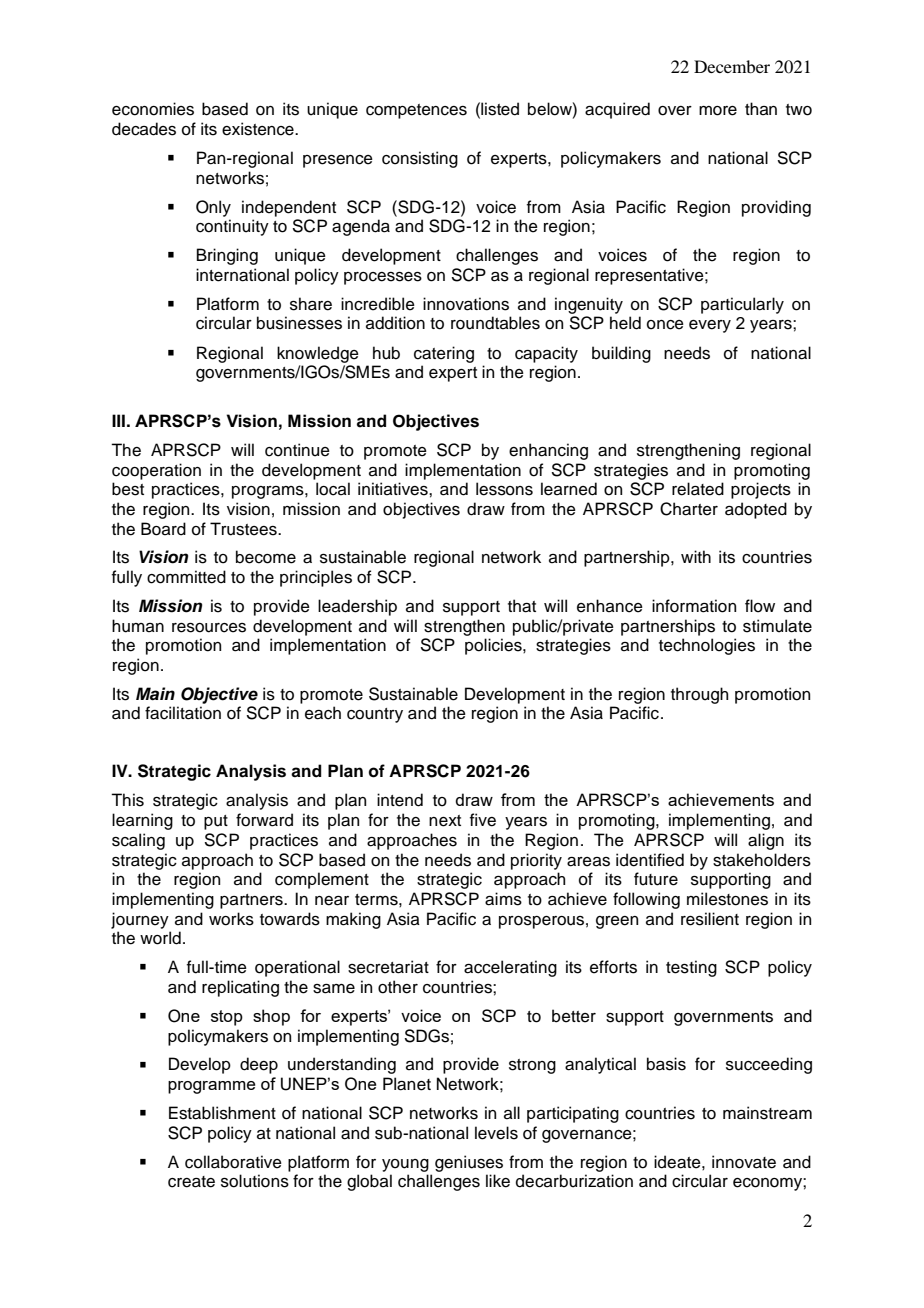 The image size is (924, 1308). Describe the element at coordinates (140, 920) in the image. I see `journey` at that location.
